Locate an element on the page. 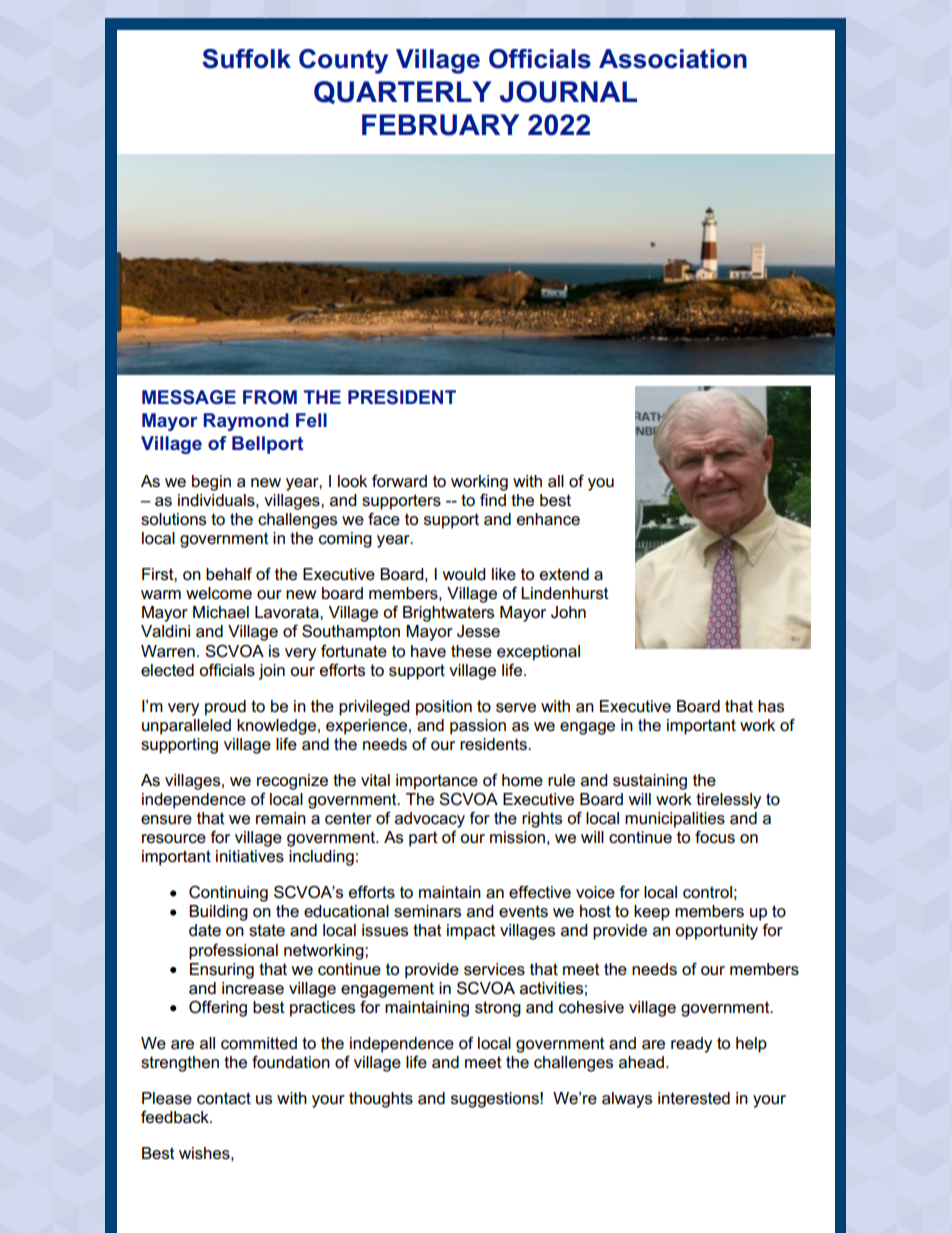  FROM is located at coordinates (270, 397).
